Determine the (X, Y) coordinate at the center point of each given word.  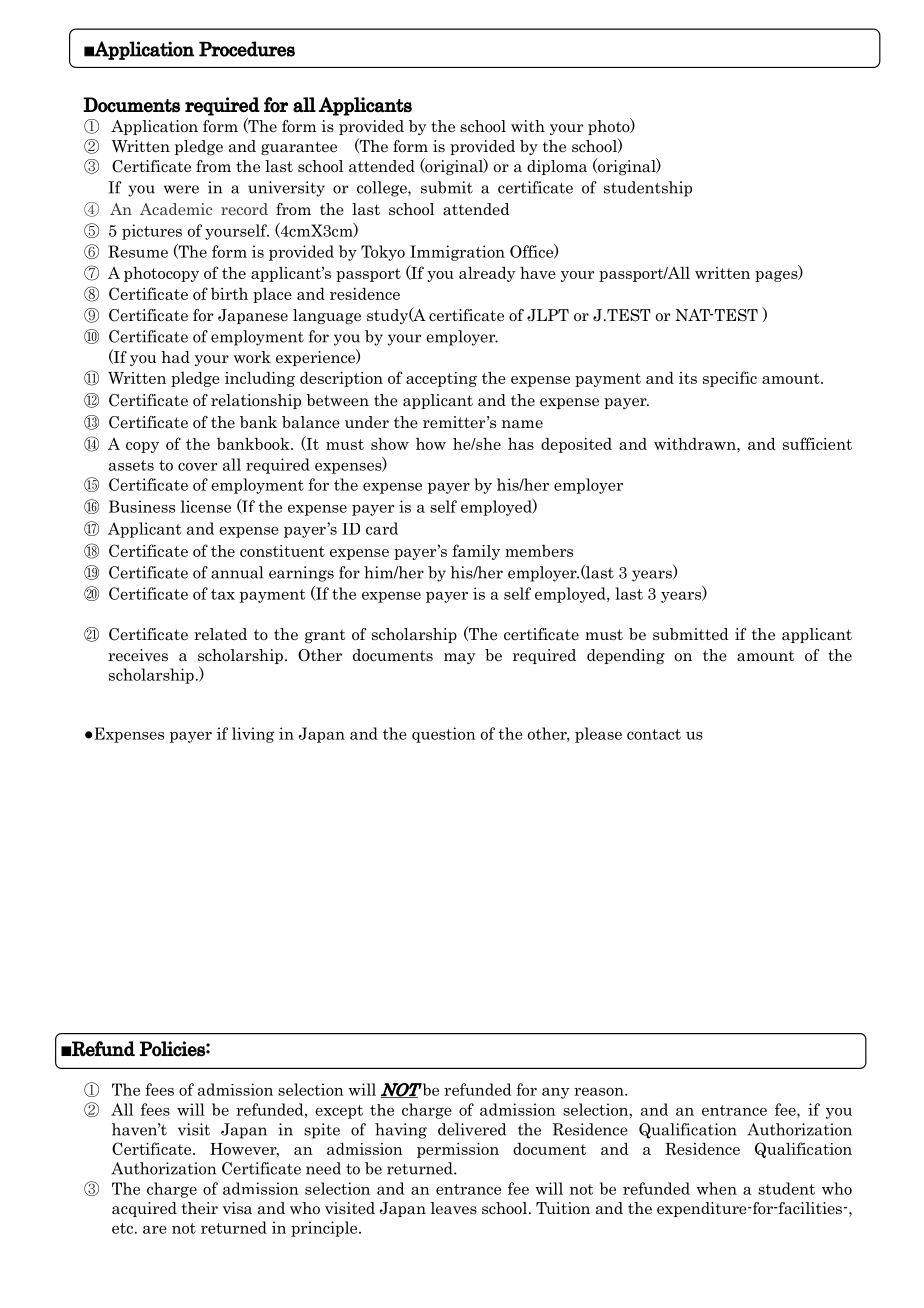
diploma (557, 167)
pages (777, 276)
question (444, 735)
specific (730, 379)
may (459, 658)
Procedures (247, 49)
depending (626, 656)
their (200, 1208)
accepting (441, 379)
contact (654, 734)
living (253, 735)
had (175, 357)
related (220, 634)
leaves (453, 1208)
